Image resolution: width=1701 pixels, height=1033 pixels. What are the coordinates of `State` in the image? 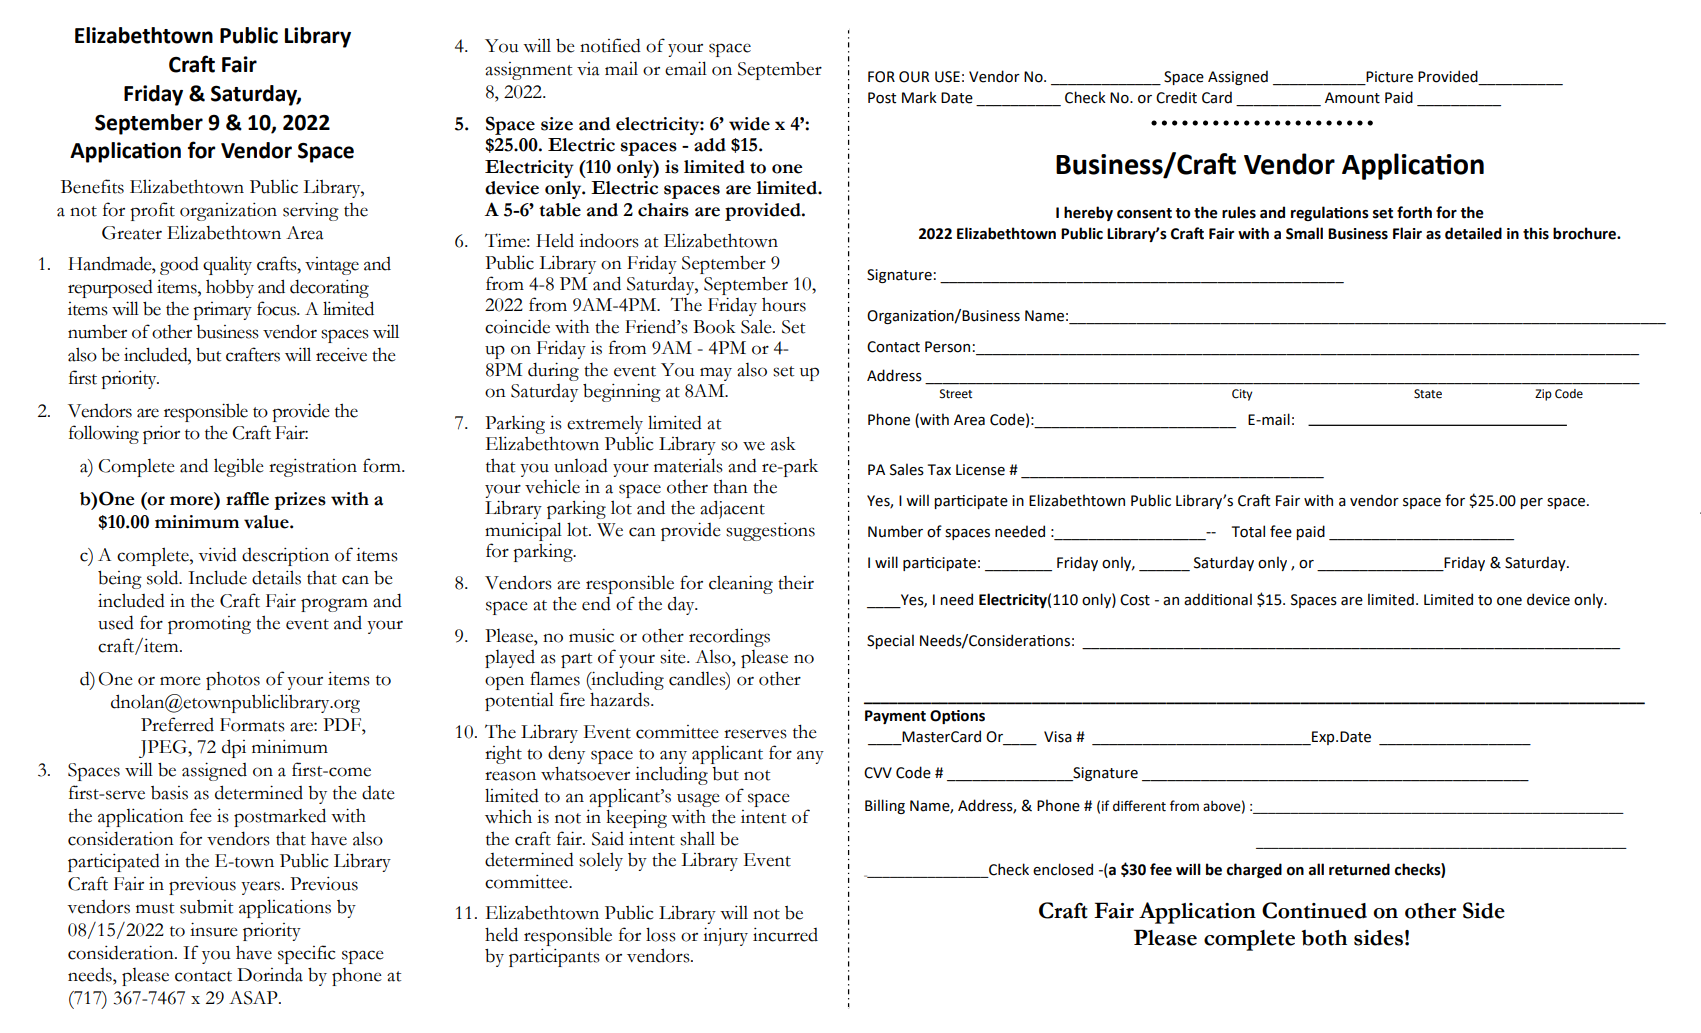 It's located at (1428, 394).
